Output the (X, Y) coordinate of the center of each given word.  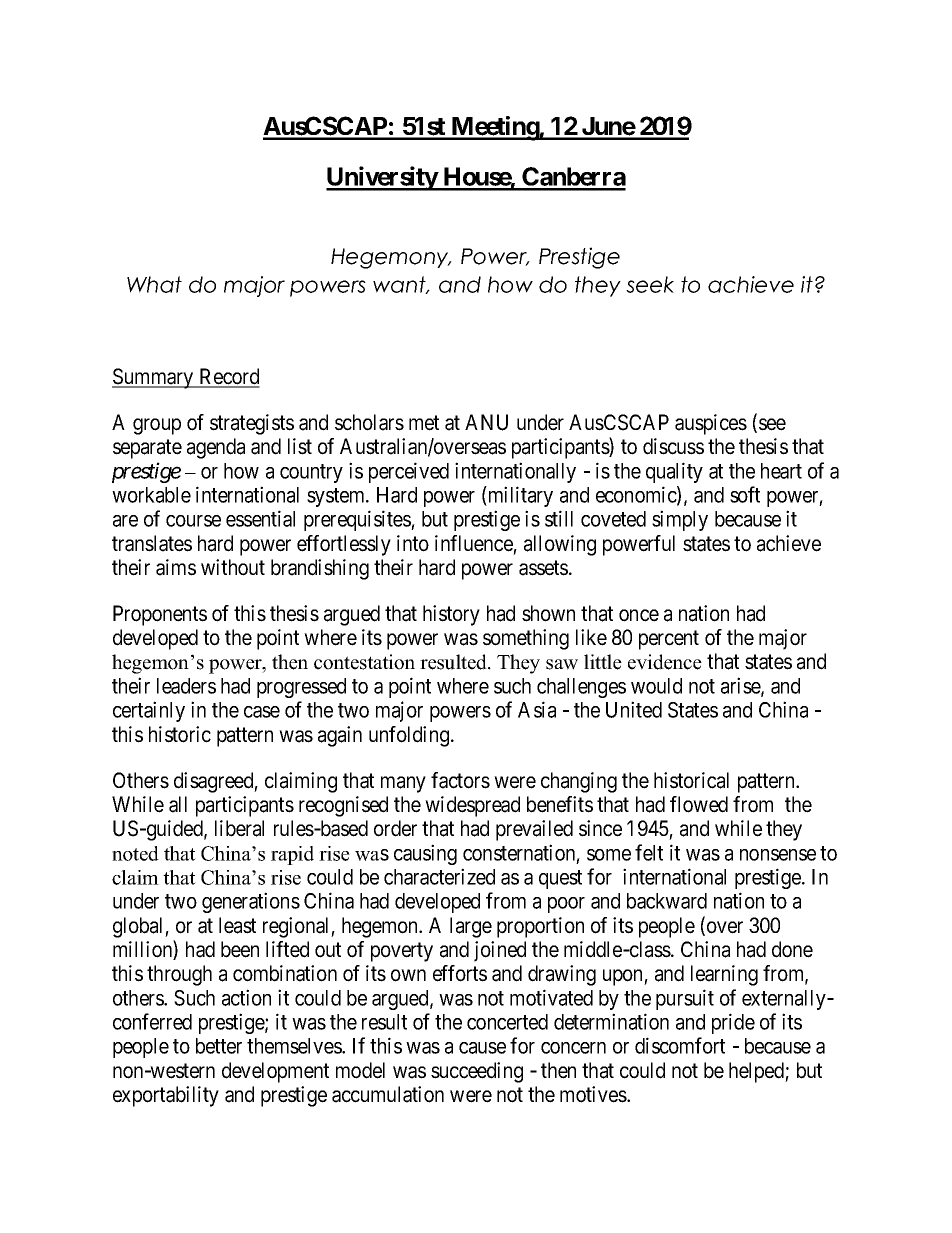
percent (669, 640)
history (451, 615)
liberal (239, 828)
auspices (711, 424)
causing (425, 854)
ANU (486, 422)
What (154, 284)
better (219, 1046)
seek (650, 284)
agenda (216, 448)
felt (649, 852)
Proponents (160, 615)
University (382, 178)
